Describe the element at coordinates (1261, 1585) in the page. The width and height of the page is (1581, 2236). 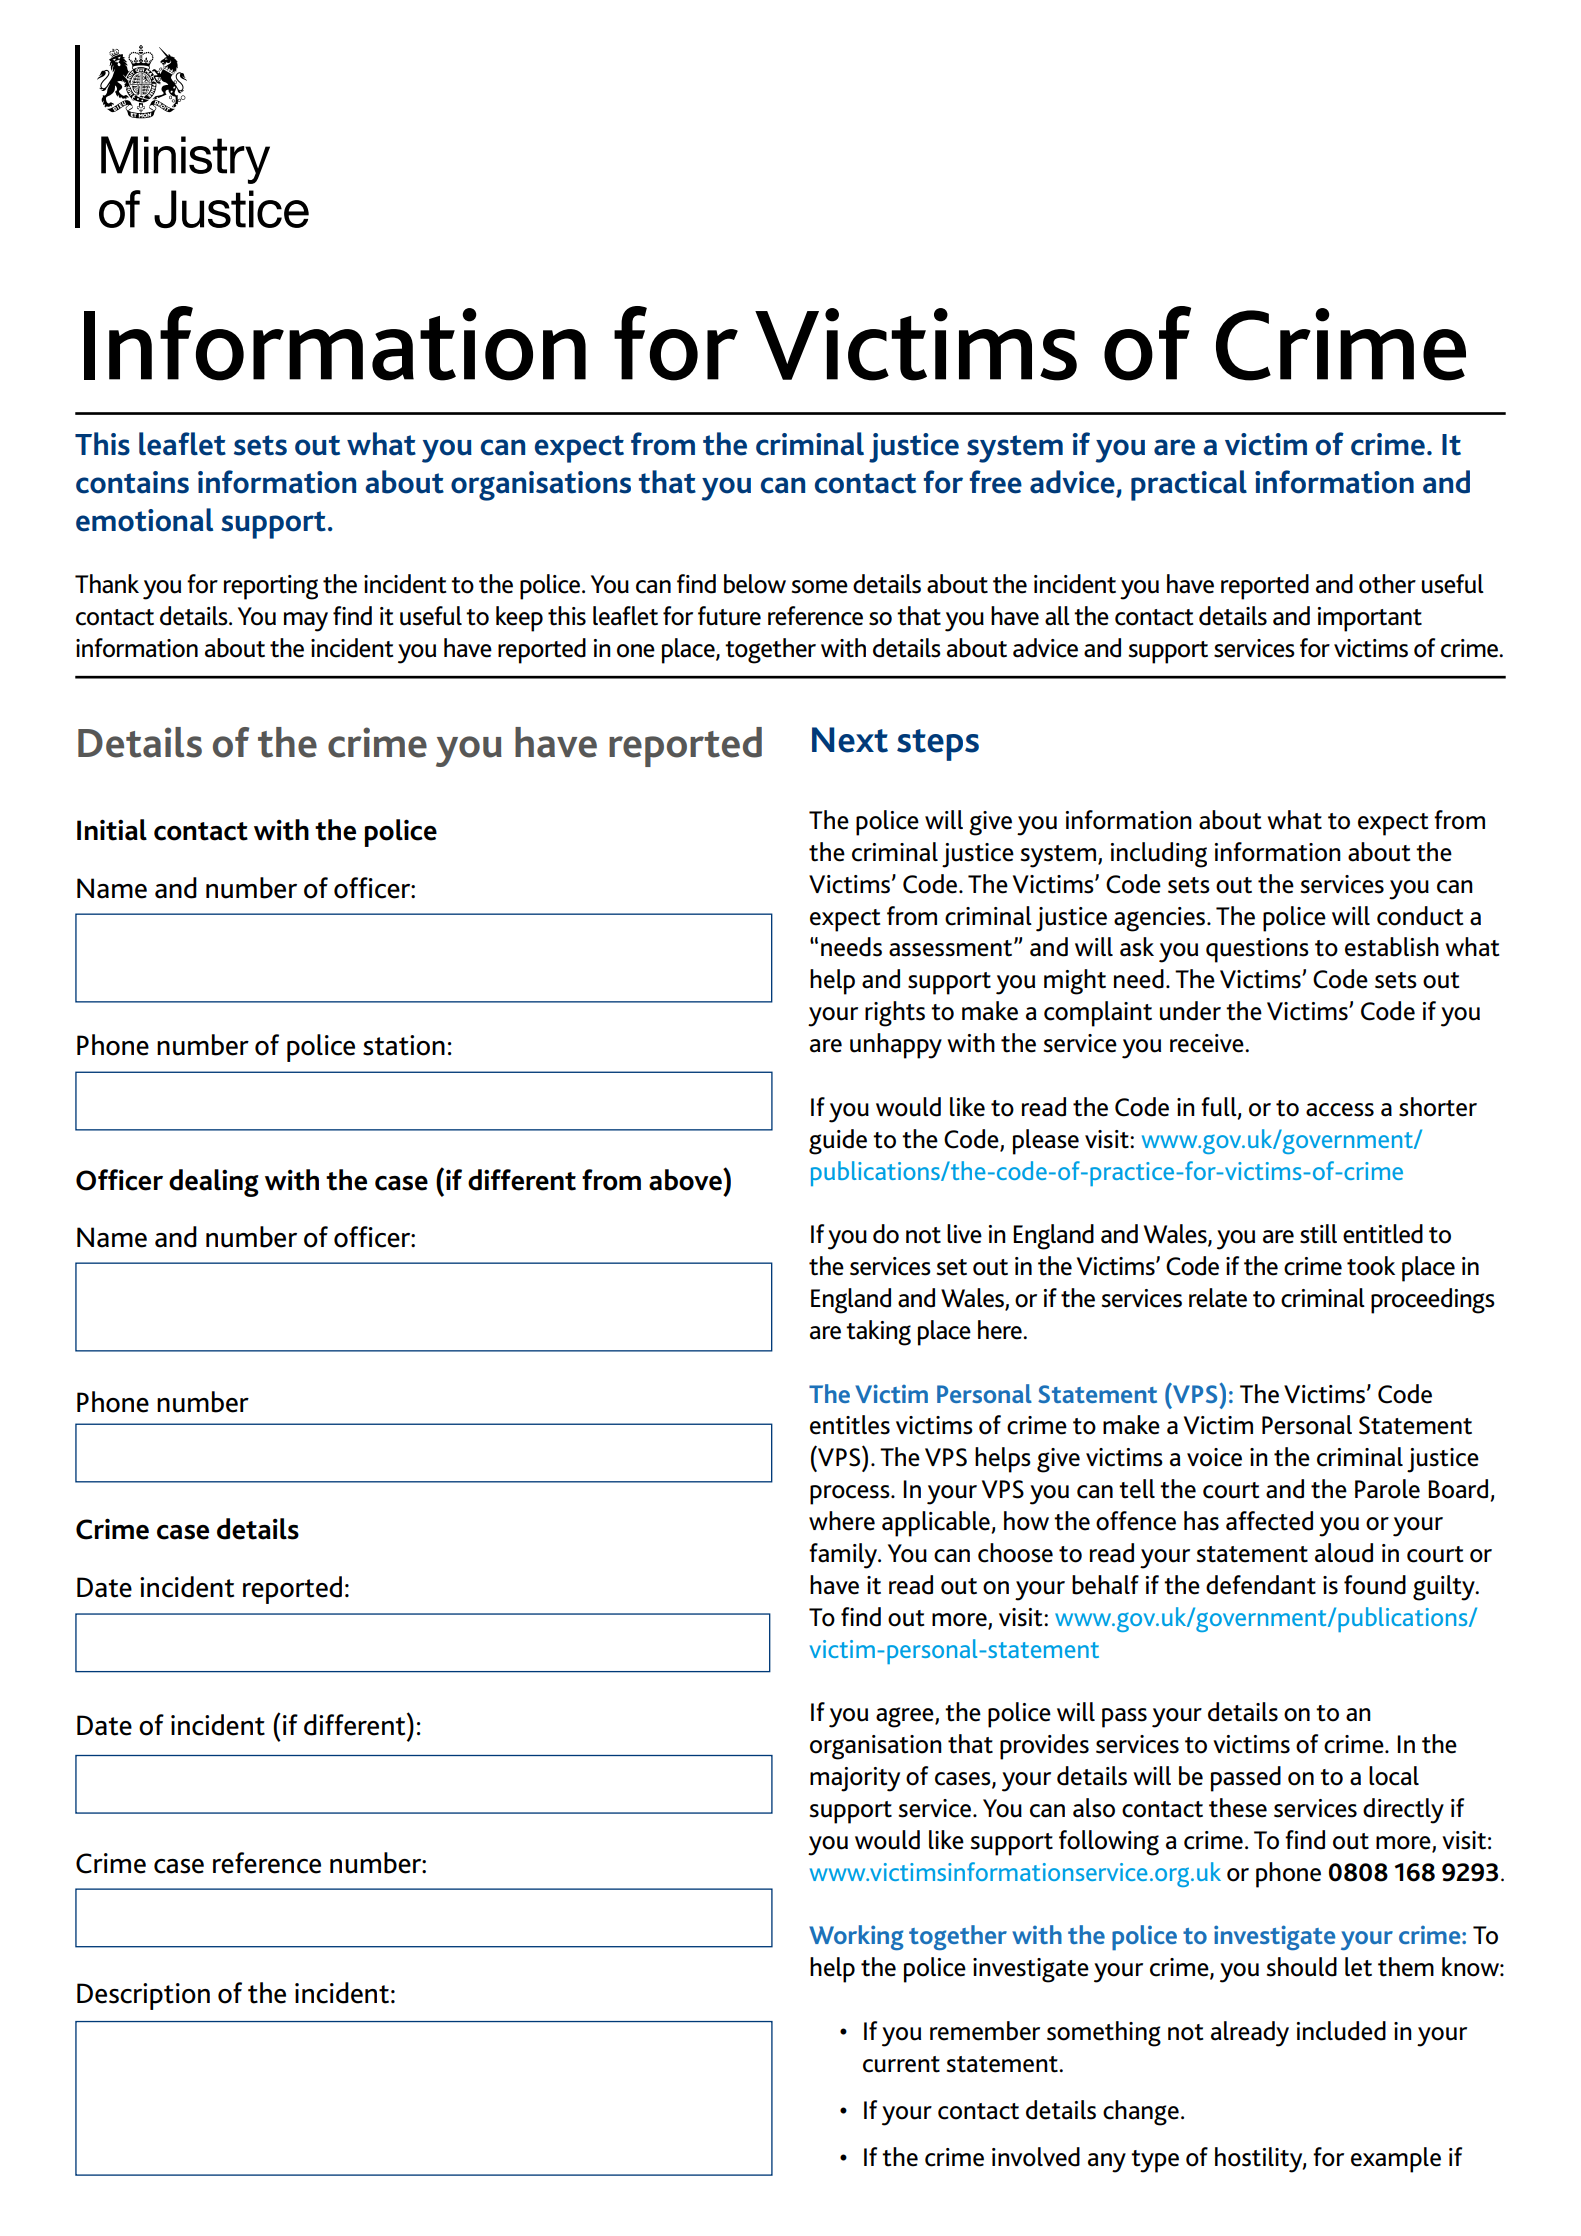
I see `defendant` at that location.
